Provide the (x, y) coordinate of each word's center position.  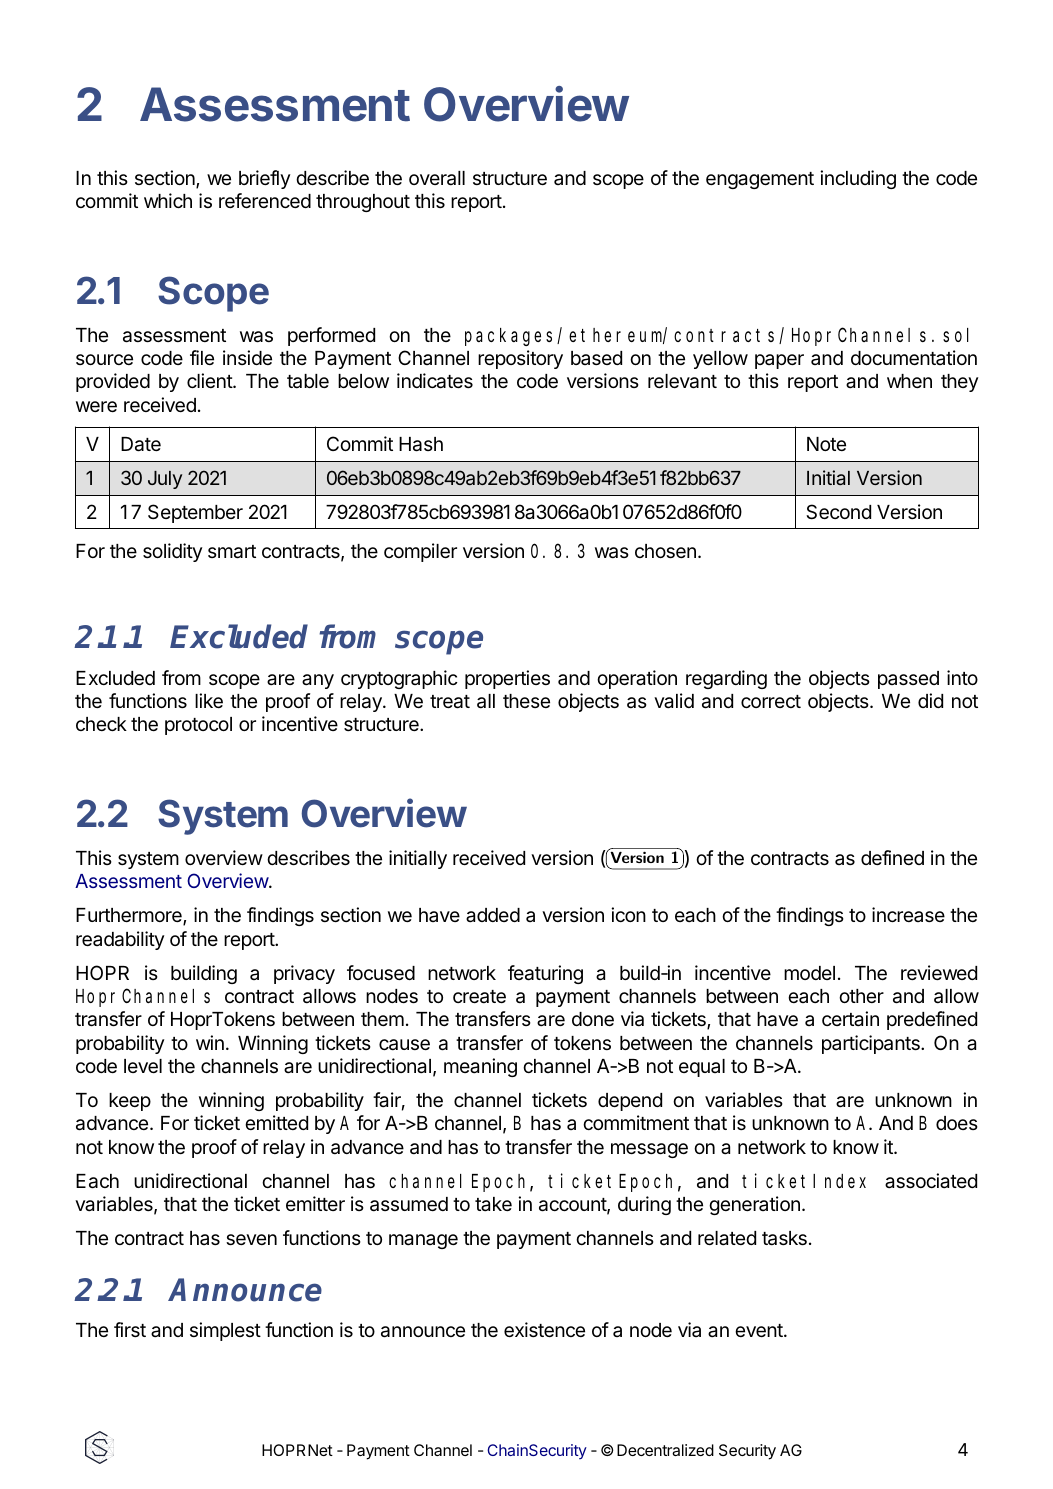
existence (544, 1329)
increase (908, 914)
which (168, 200)
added (493, 915)
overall (437, 178)
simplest (225, 1331)
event (760, 1330)
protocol (198, 726)
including (858, 179)
